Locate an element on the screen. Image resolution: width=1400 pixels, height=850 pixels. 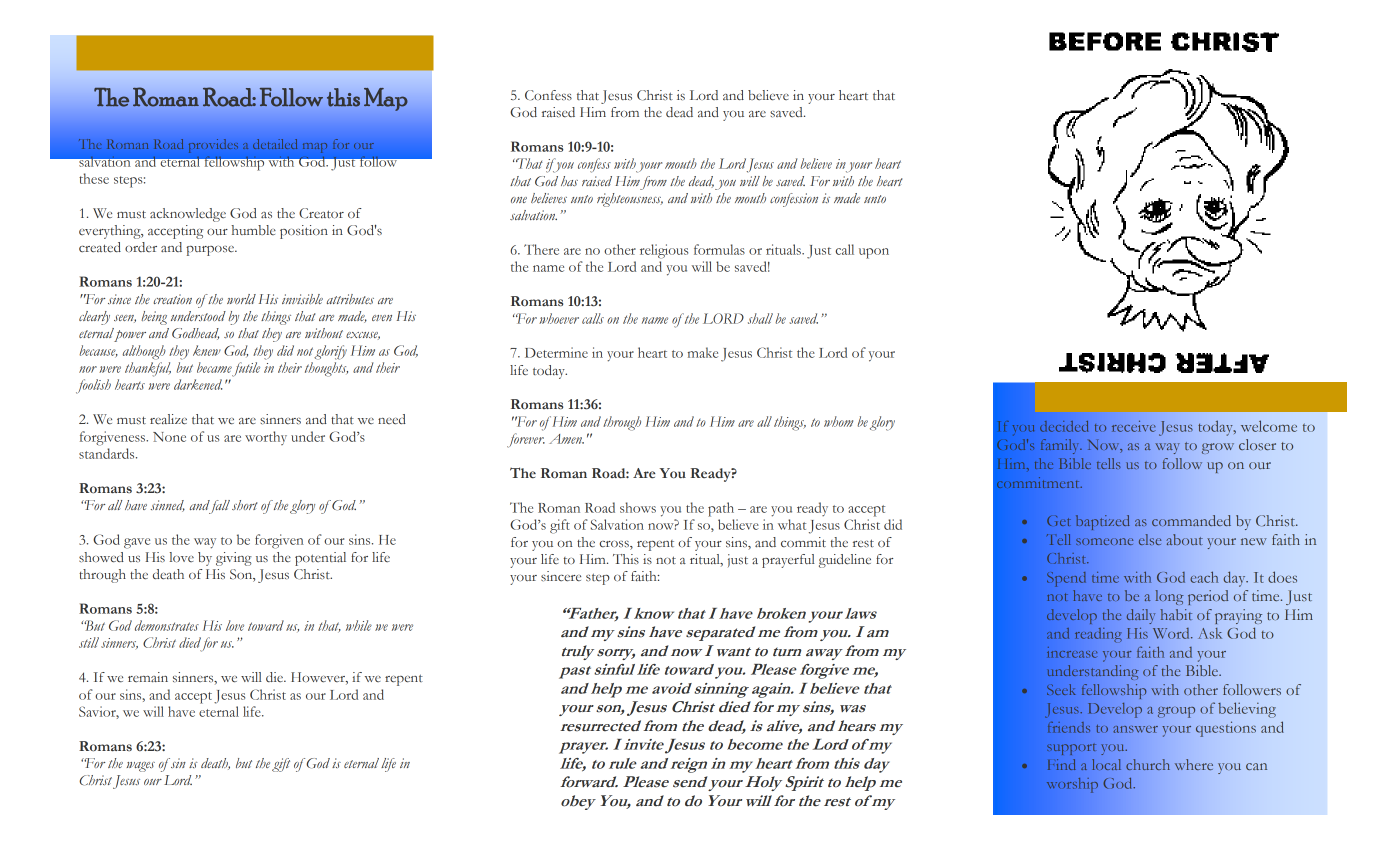
upon is located at coordinates (874, 253).
